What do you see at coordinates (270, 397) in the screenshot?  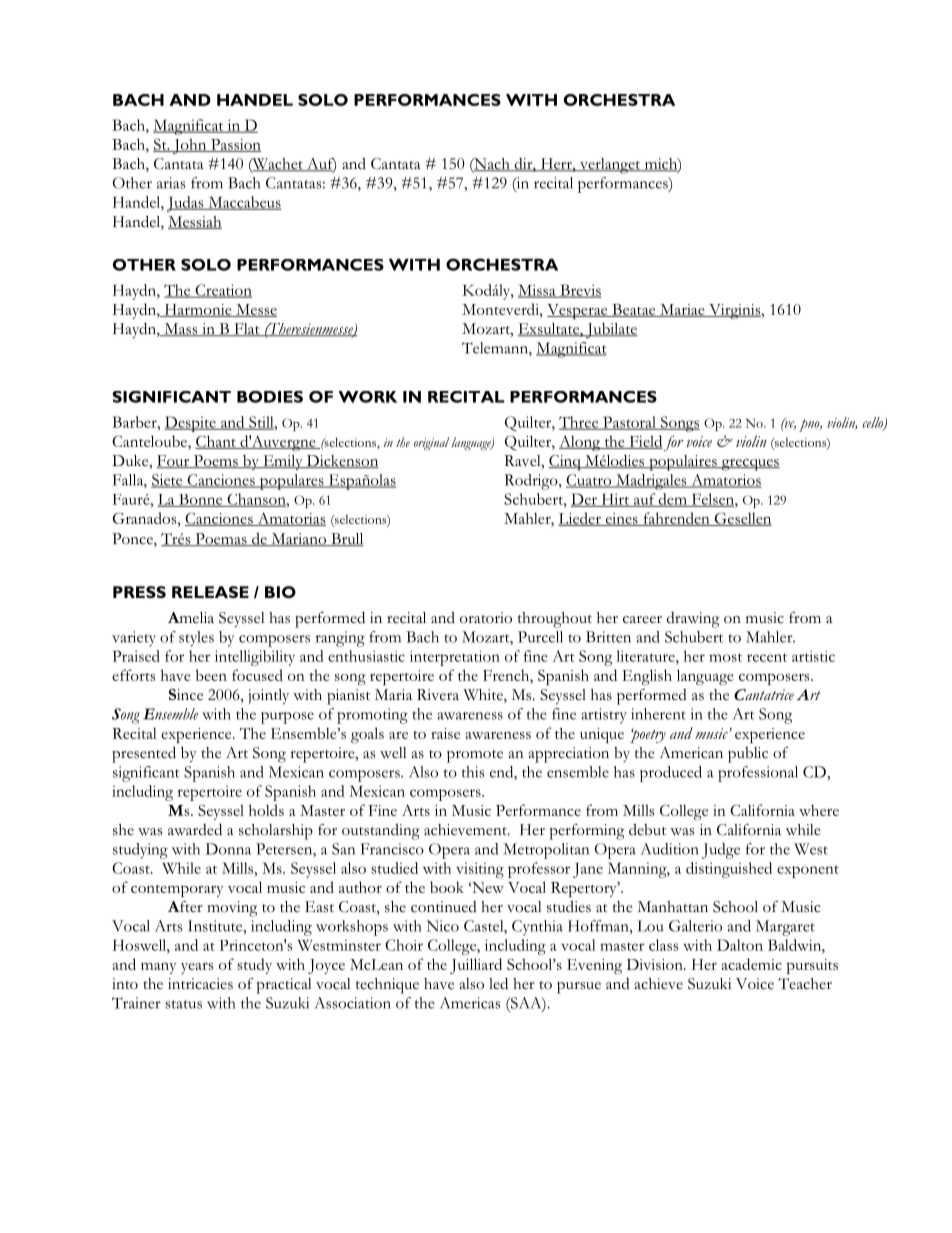 I see `BODIES` at bounding box center [270, 397].
